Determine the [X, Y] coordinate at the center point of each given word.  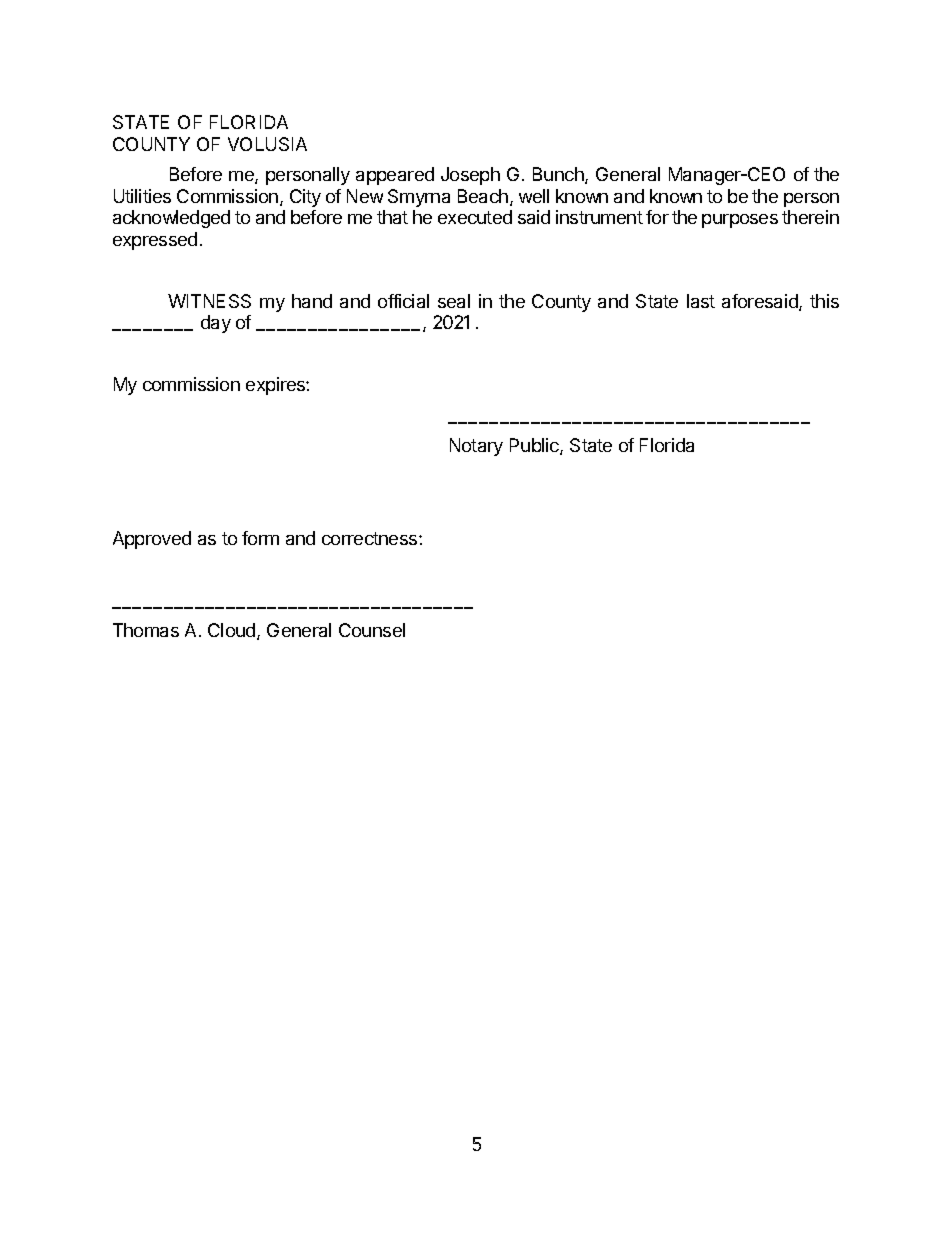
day [216, 324]
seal [454, 301]
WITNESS [209, 301]
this [824, 301]
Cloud [233, 631]
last [701, 301]
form [260, 538]
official [403, 301]
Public [535, 446]
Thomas [146, 630]
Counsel [372, 630]
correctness [371, 538]
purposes [740, 221]
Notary [476, 447]
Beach [483, 196]
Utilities [142, 196]
